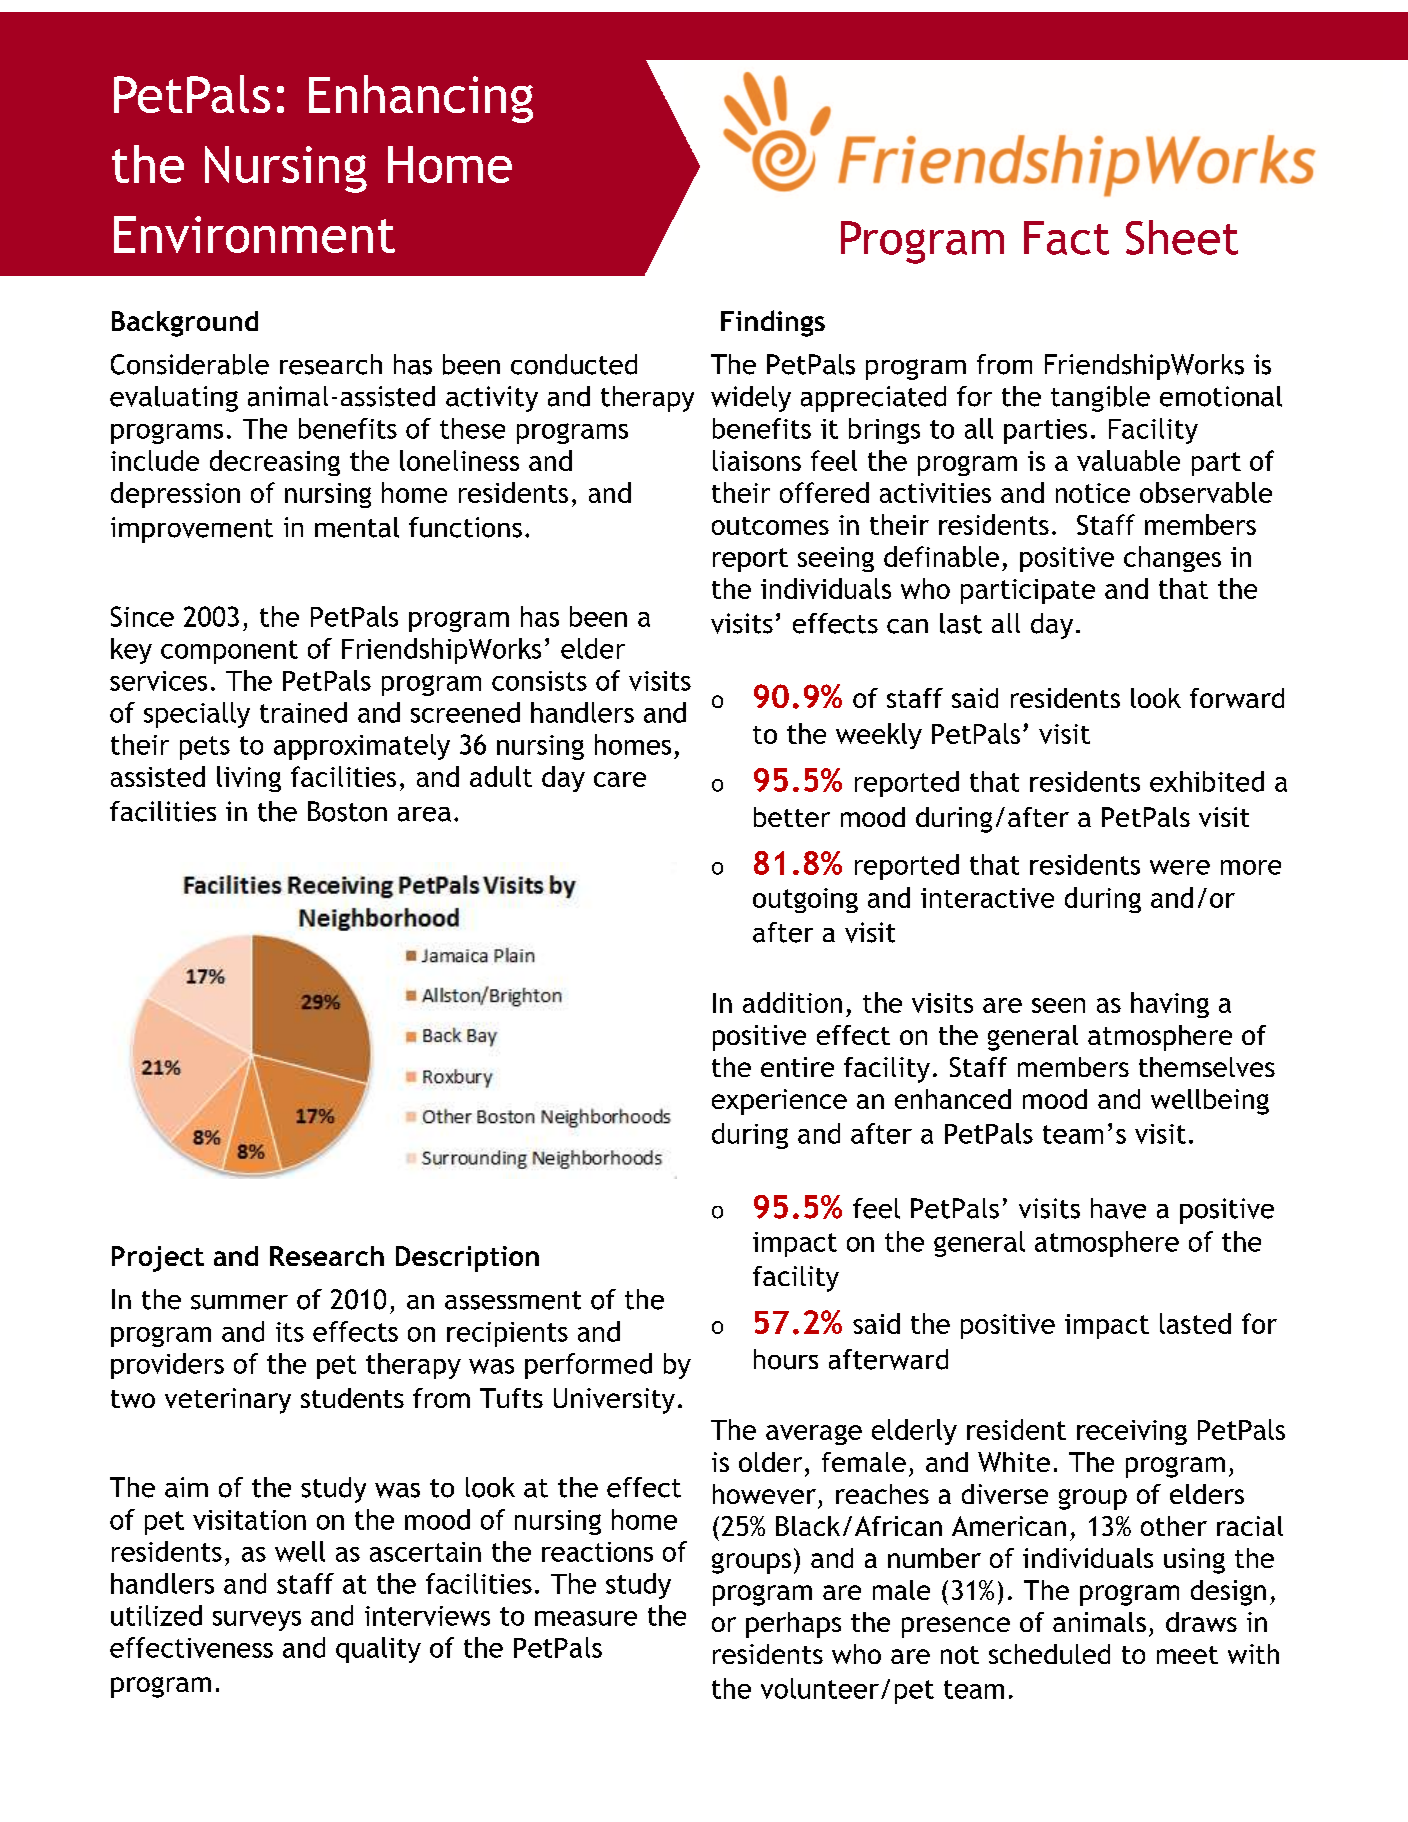  What do you see at coordinates (773, 323) in the document?
I see `Findings` at bounding box center [773, 323].
